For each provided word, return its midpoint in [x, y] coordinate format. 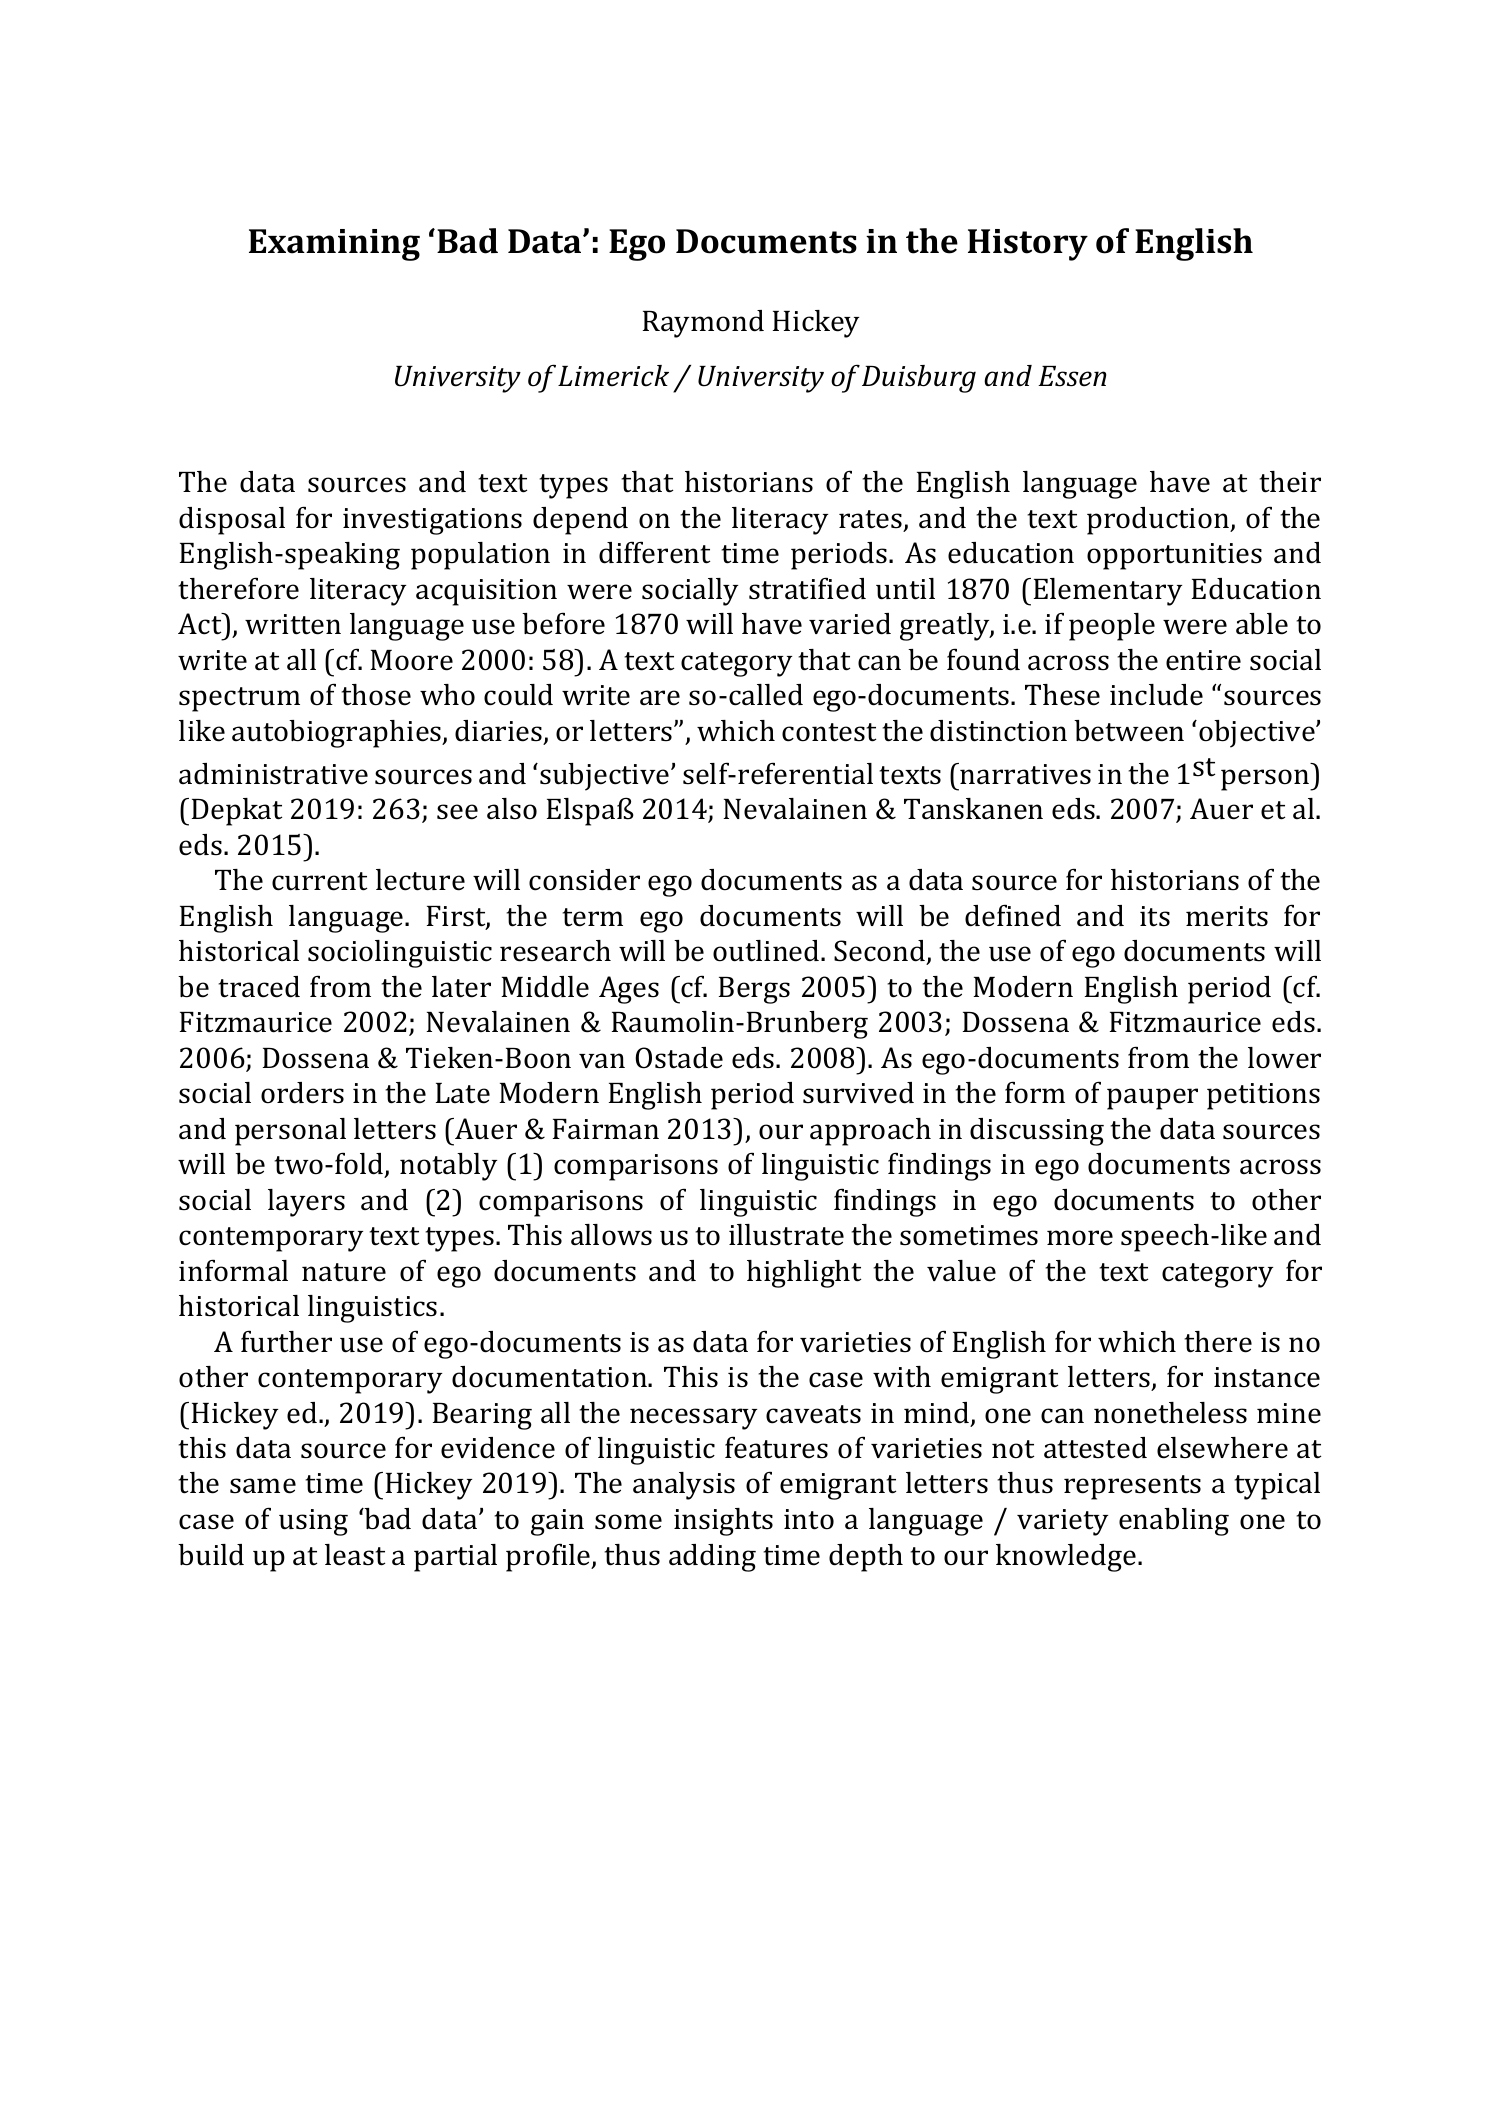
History [1028, 245]
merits [1227, 916]
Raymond [703, 324]
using [313, 1522]
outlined [767, 951]
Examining [334, 245]
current [319, 881]
